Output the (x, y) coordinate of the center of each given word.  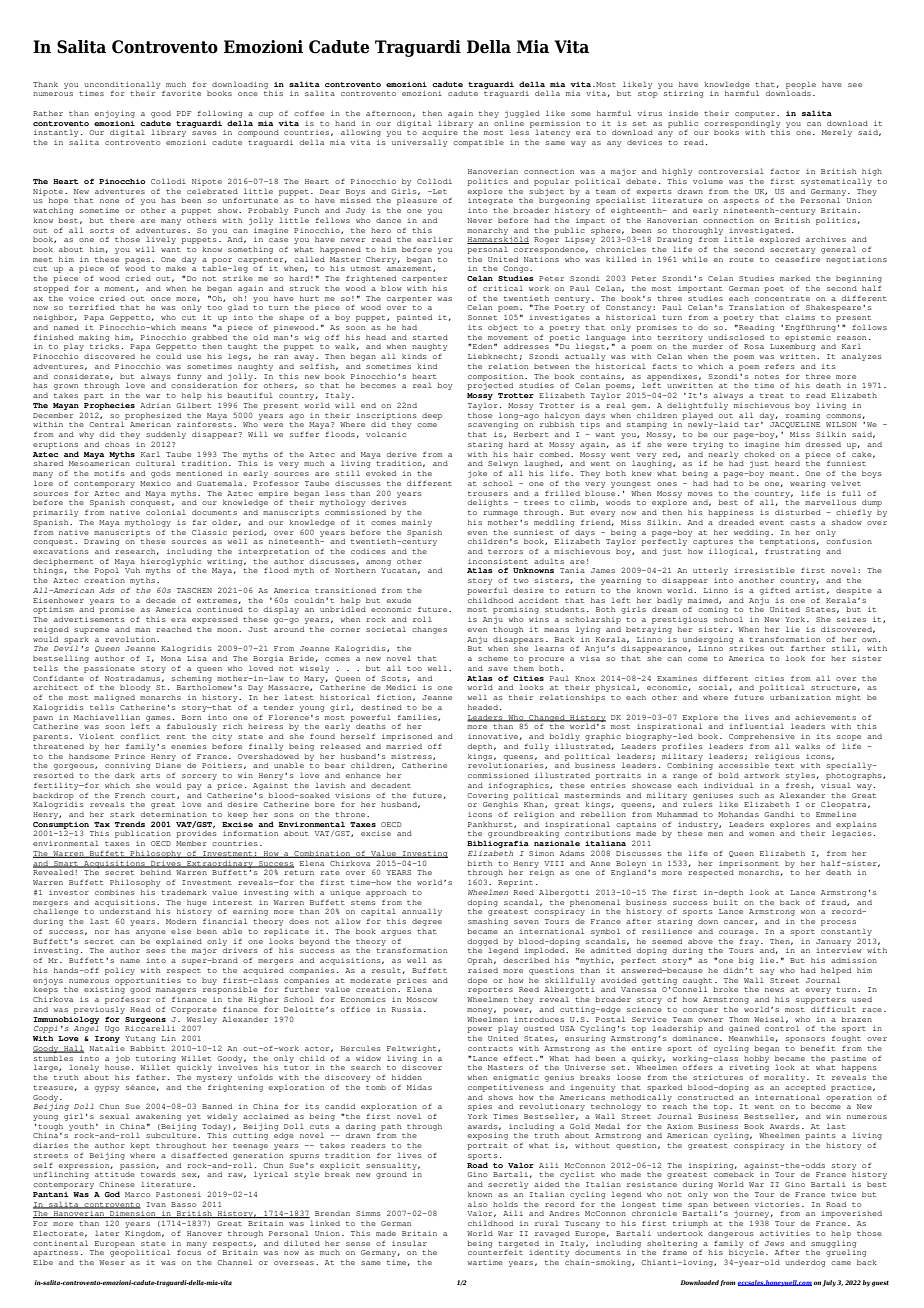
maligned (114, 698)
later (107, 1233)
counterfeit (495, 1252)
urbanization (800, 697)
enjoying (115, 114)
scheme (493, 658)
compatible (478, 143)
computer (756, 114)
